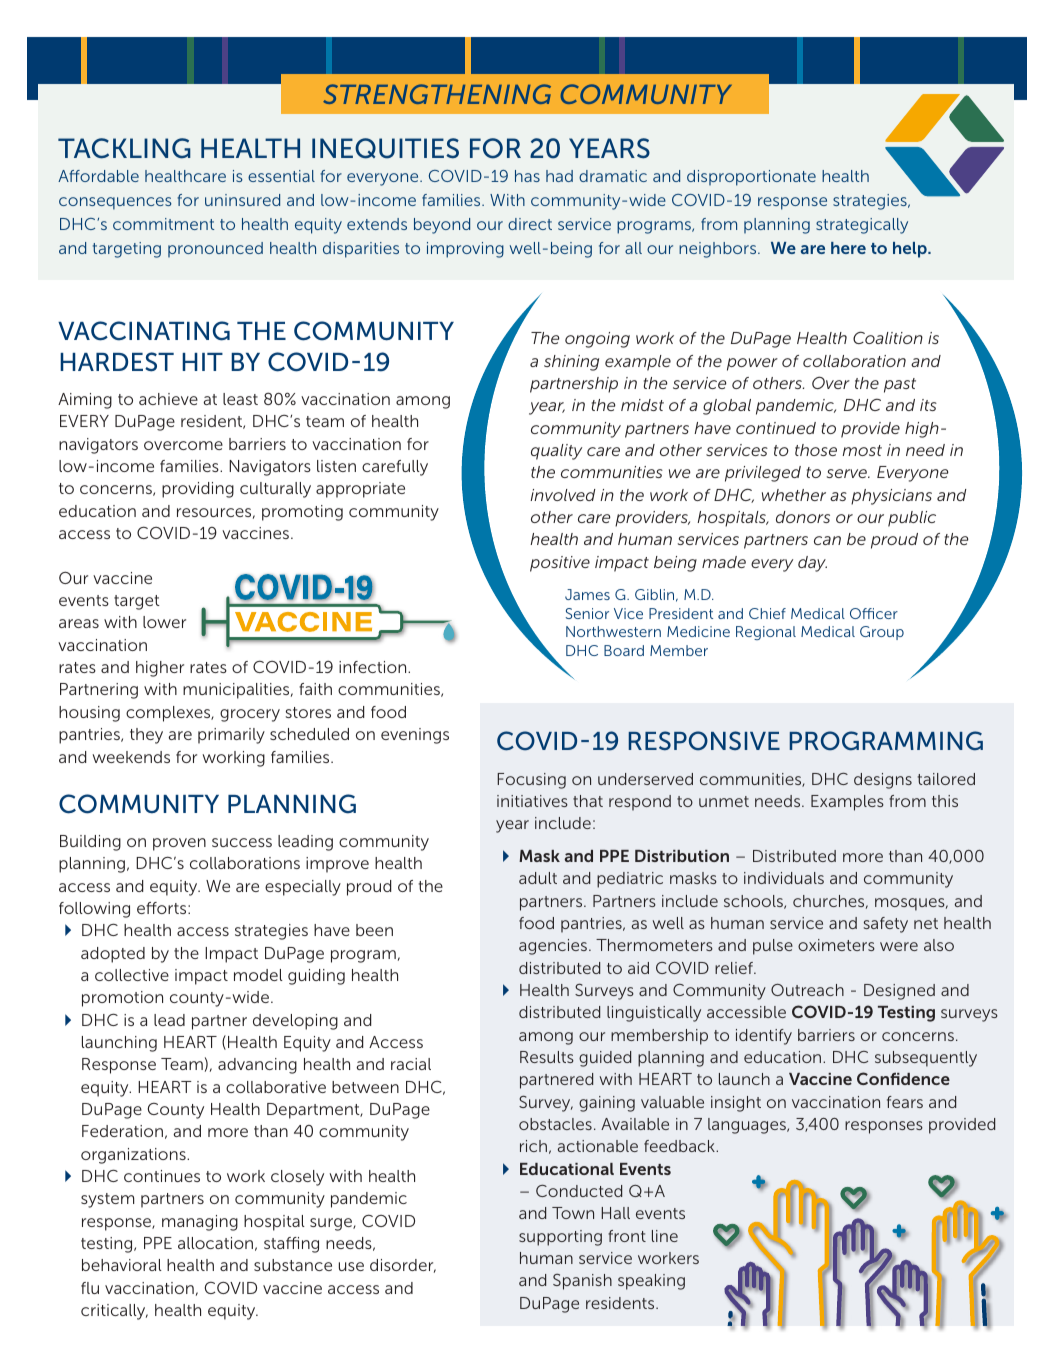  Describe the element at coordinates (553, 947) in the screenshot. I see `agencies` at that location.
